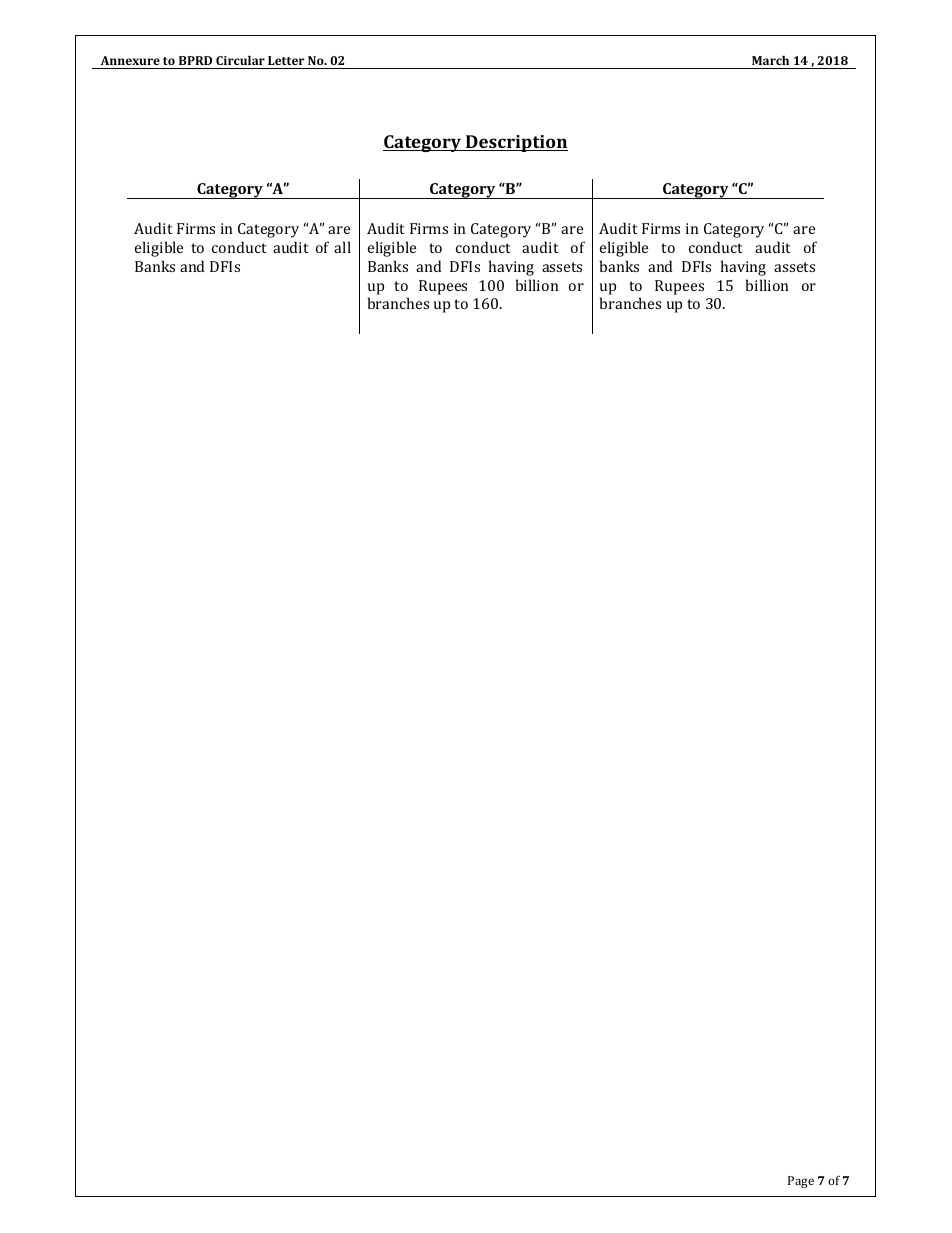 The height and width of the screenshot is (1233, 952). I want to click on all, so click(342, 247).
